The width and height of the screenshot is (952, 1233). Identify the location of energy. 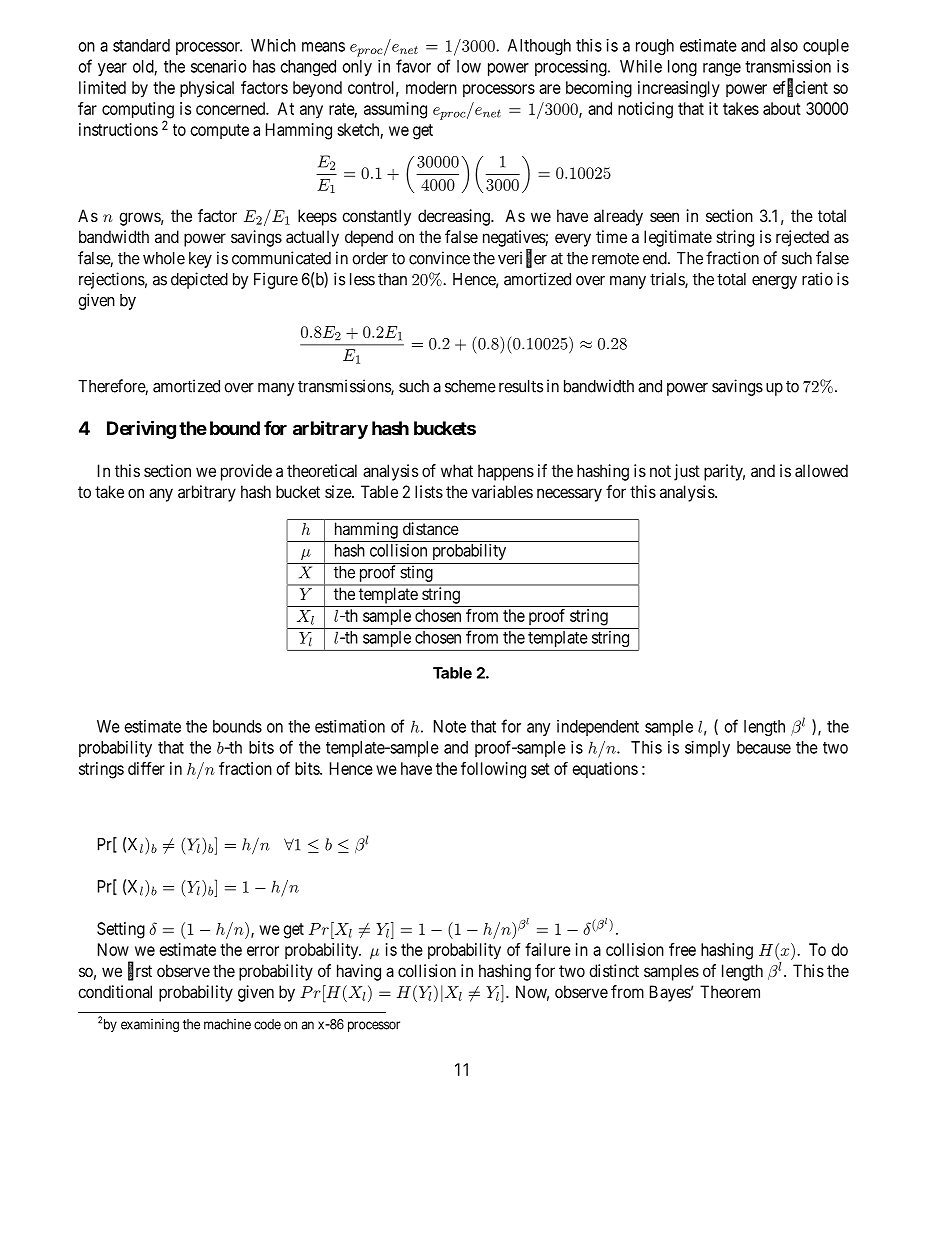
(774, 282).
